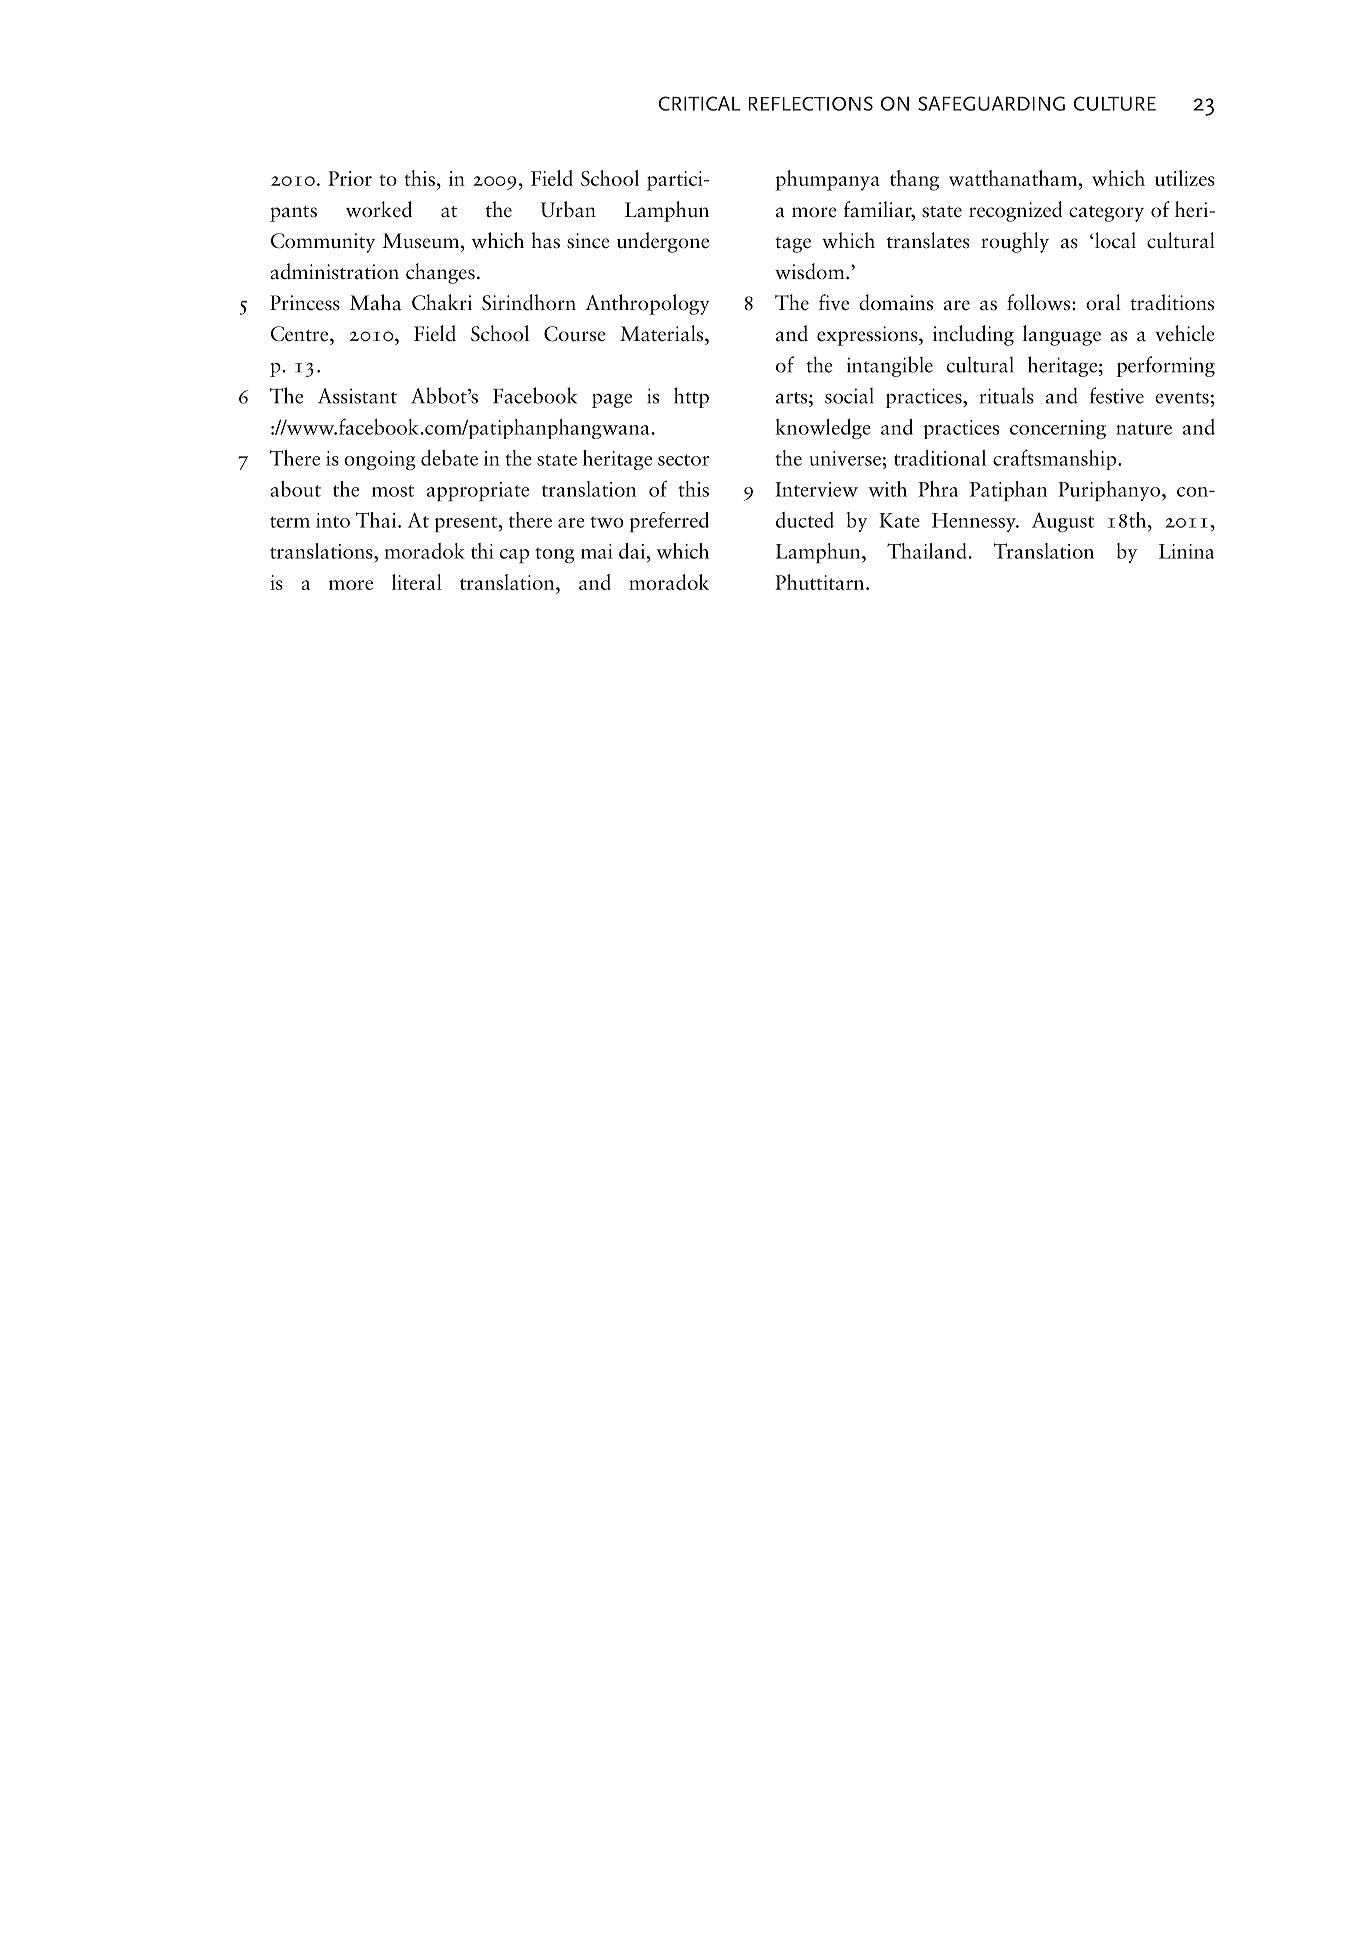 The height and width of the screenshot is (1934, 1370). Describe the element at coordinates (691, 397) in the screenshot. I see `http` at that location.
